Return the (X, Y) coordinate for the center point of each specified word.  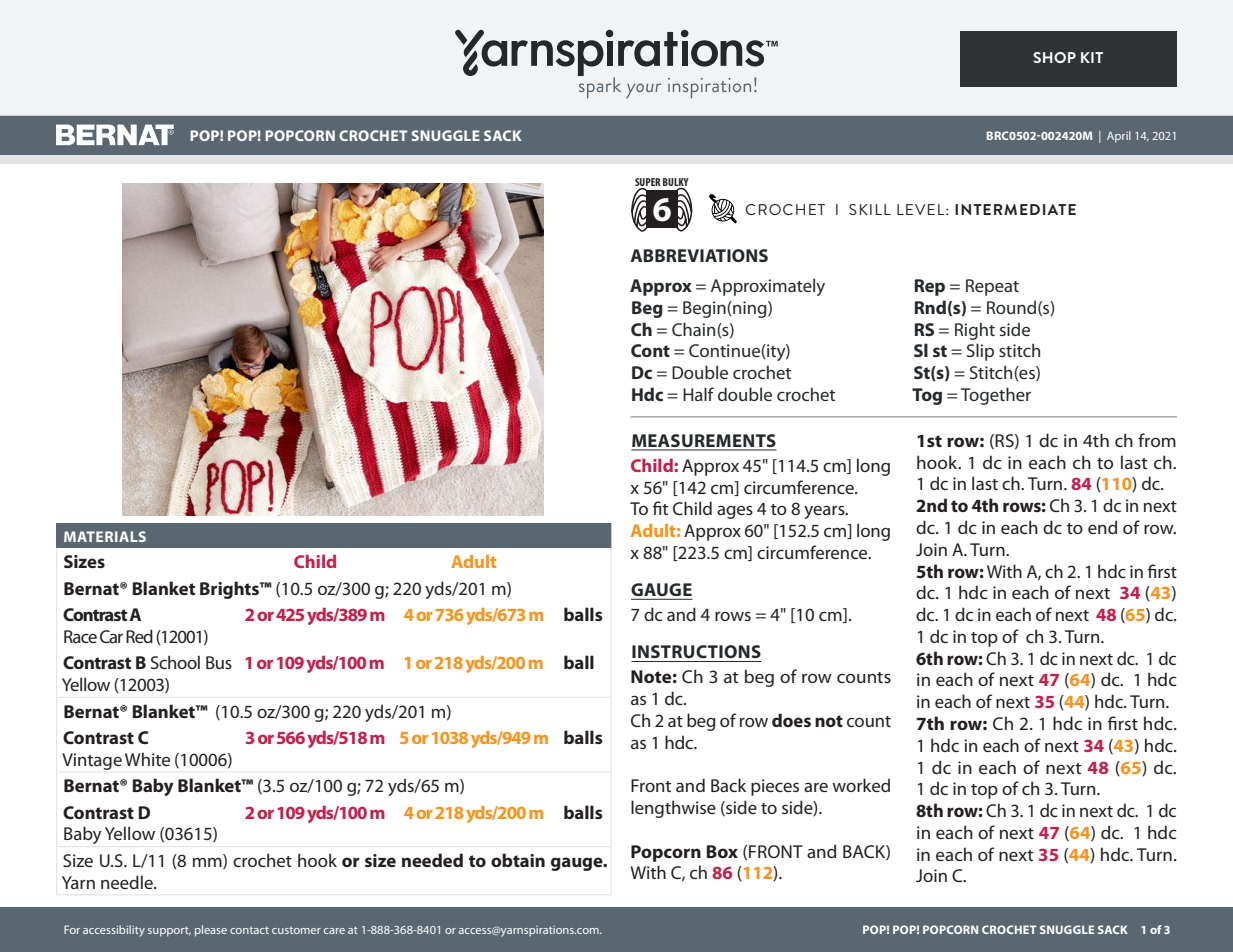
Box (722, 851)
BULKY (676, 183)
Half (698, 394)
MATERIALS (105, 536)
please (211, 931)
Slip (980, 352)
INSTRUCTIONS (696, 651)
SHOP (1054, 57)
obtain (518, 860)
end (1102, 527)
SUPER (648, 182)
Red (139, 636)
